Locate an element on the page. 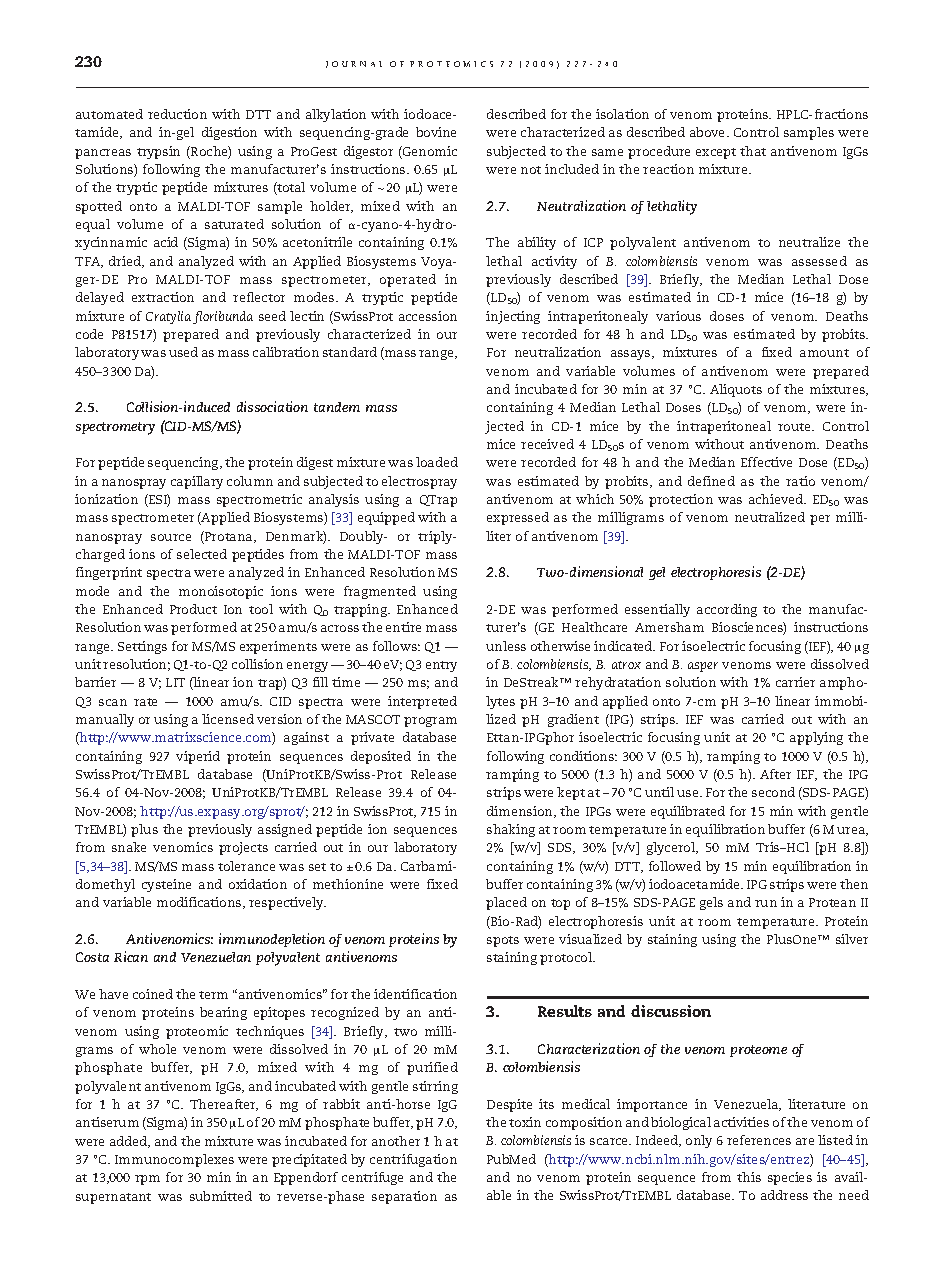 The image size is (952, 1270). that is located at coordinates (753, 151).
